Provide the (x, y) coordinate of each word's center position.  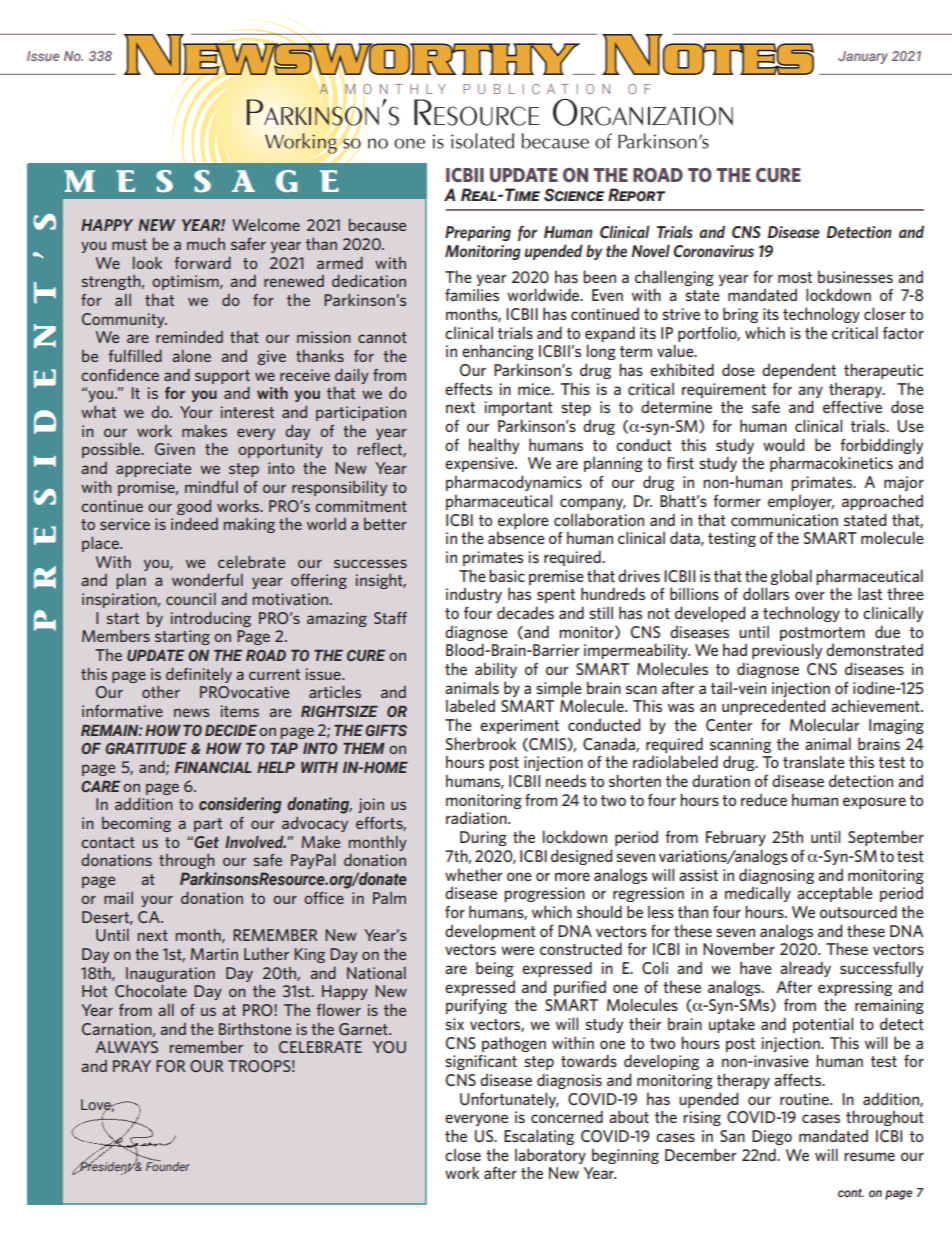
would (783, 444)
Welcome (266, 225)
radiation (477, 817)
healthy (494, 446)
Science (574, 195)
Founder (168, 1165)
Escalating (539, 1137)
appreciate (153, 469)
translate (814, 761)
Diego (772, 1137)
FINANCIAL (213, 767)
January (863, 57)
